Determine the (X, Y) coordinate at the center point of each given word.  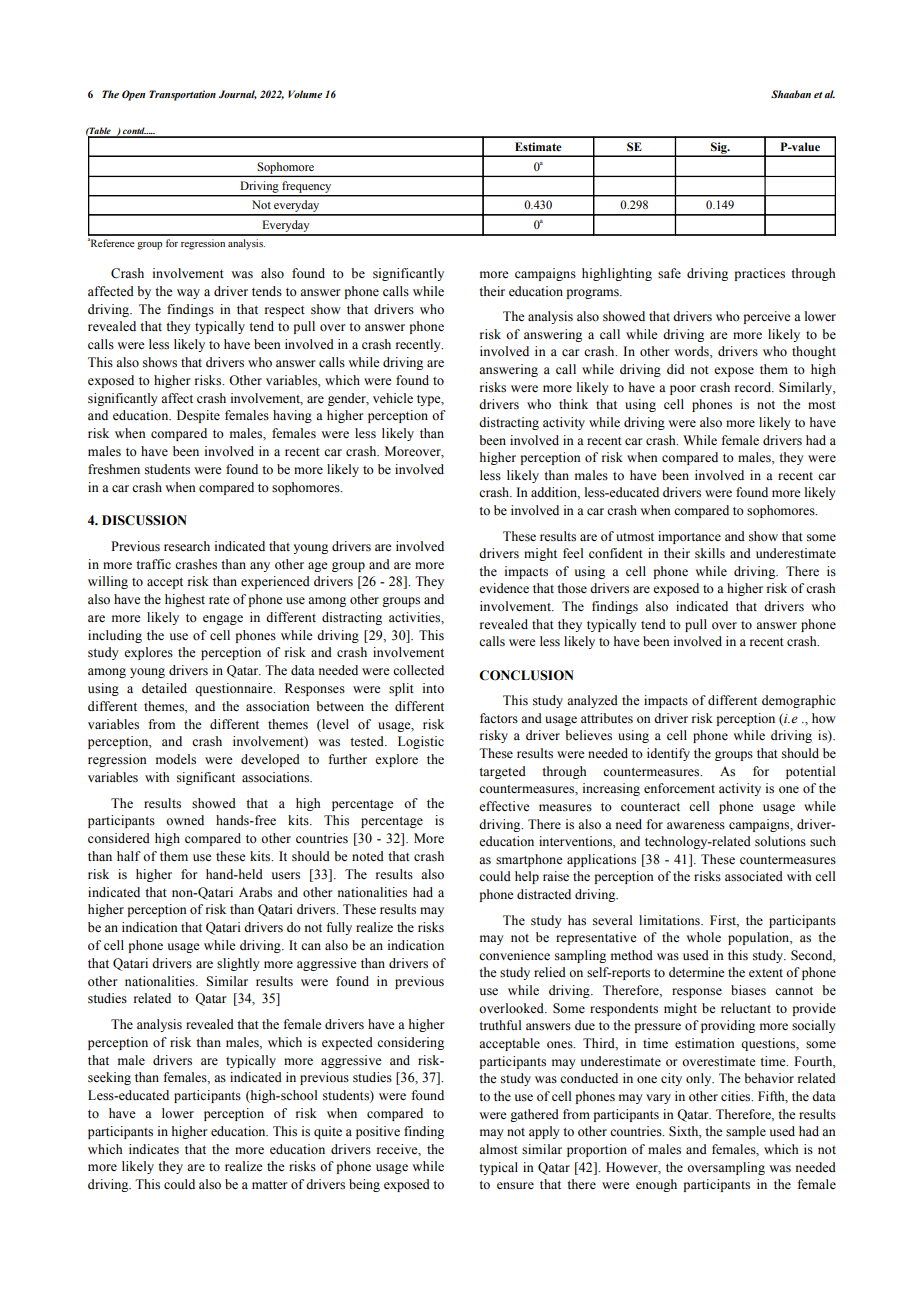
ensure (515, 1186)
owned (185, 820)
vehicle (393, 398)
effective (504, 806)
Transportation (182, 95)
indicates (154, 1149)
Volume (305, 94)
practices (759, 274)
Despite (198, 416)
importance (689, 537)
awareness (696, 826)
